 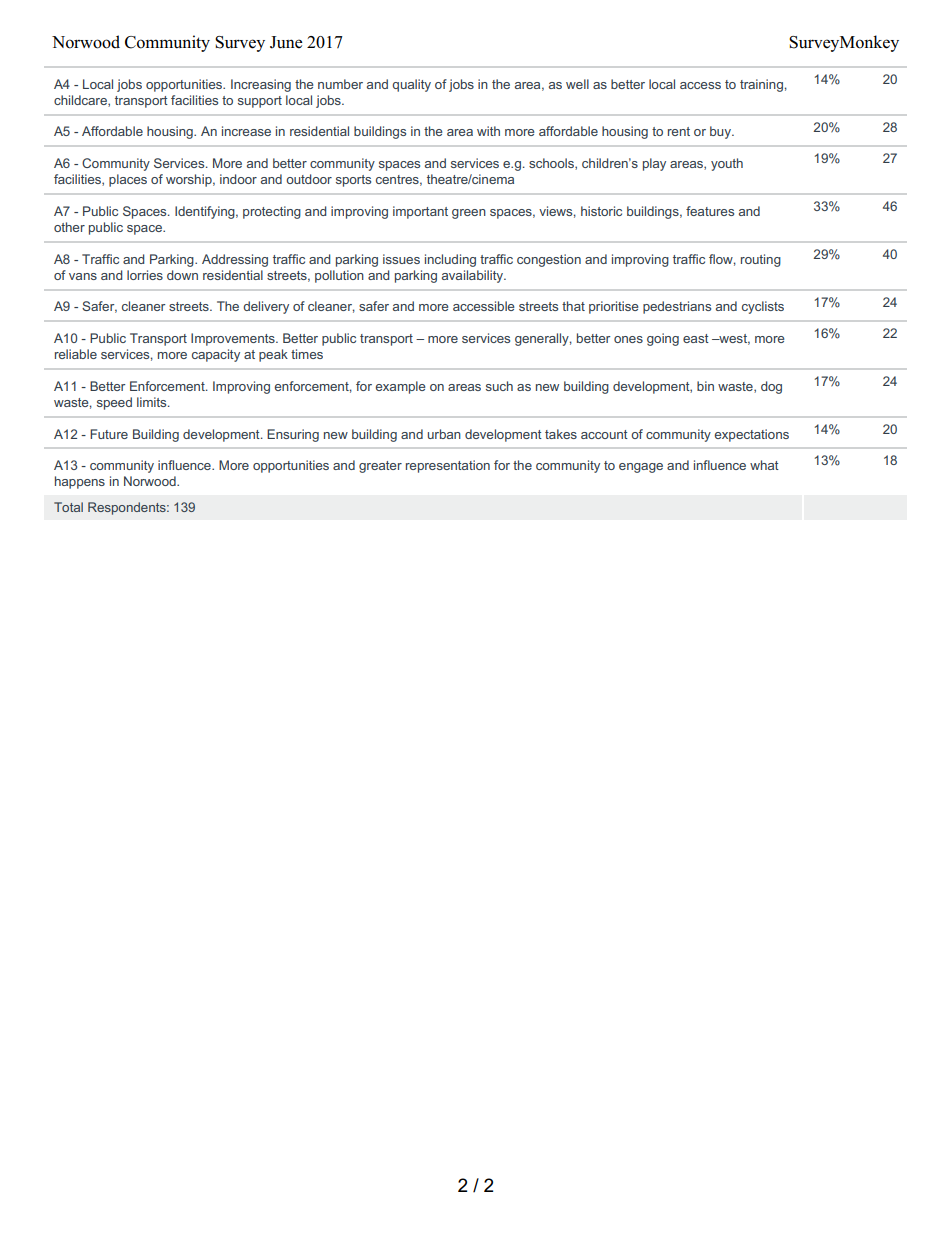 I want to click on limits, so click(x=153, y=402).
